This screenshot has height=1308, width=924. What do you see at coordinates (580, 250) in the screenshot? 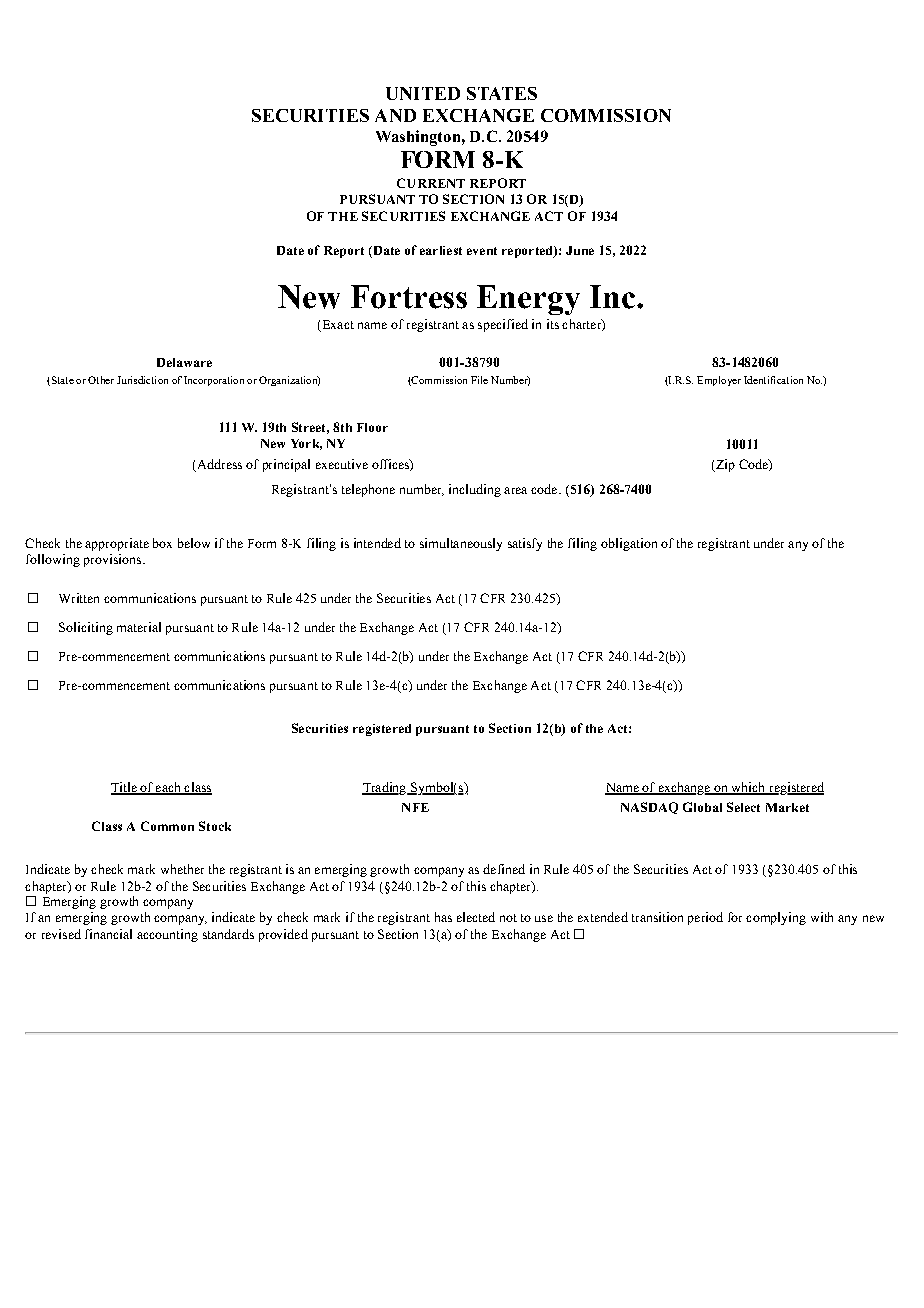
I see `June` at bounding box center [580, 250].
